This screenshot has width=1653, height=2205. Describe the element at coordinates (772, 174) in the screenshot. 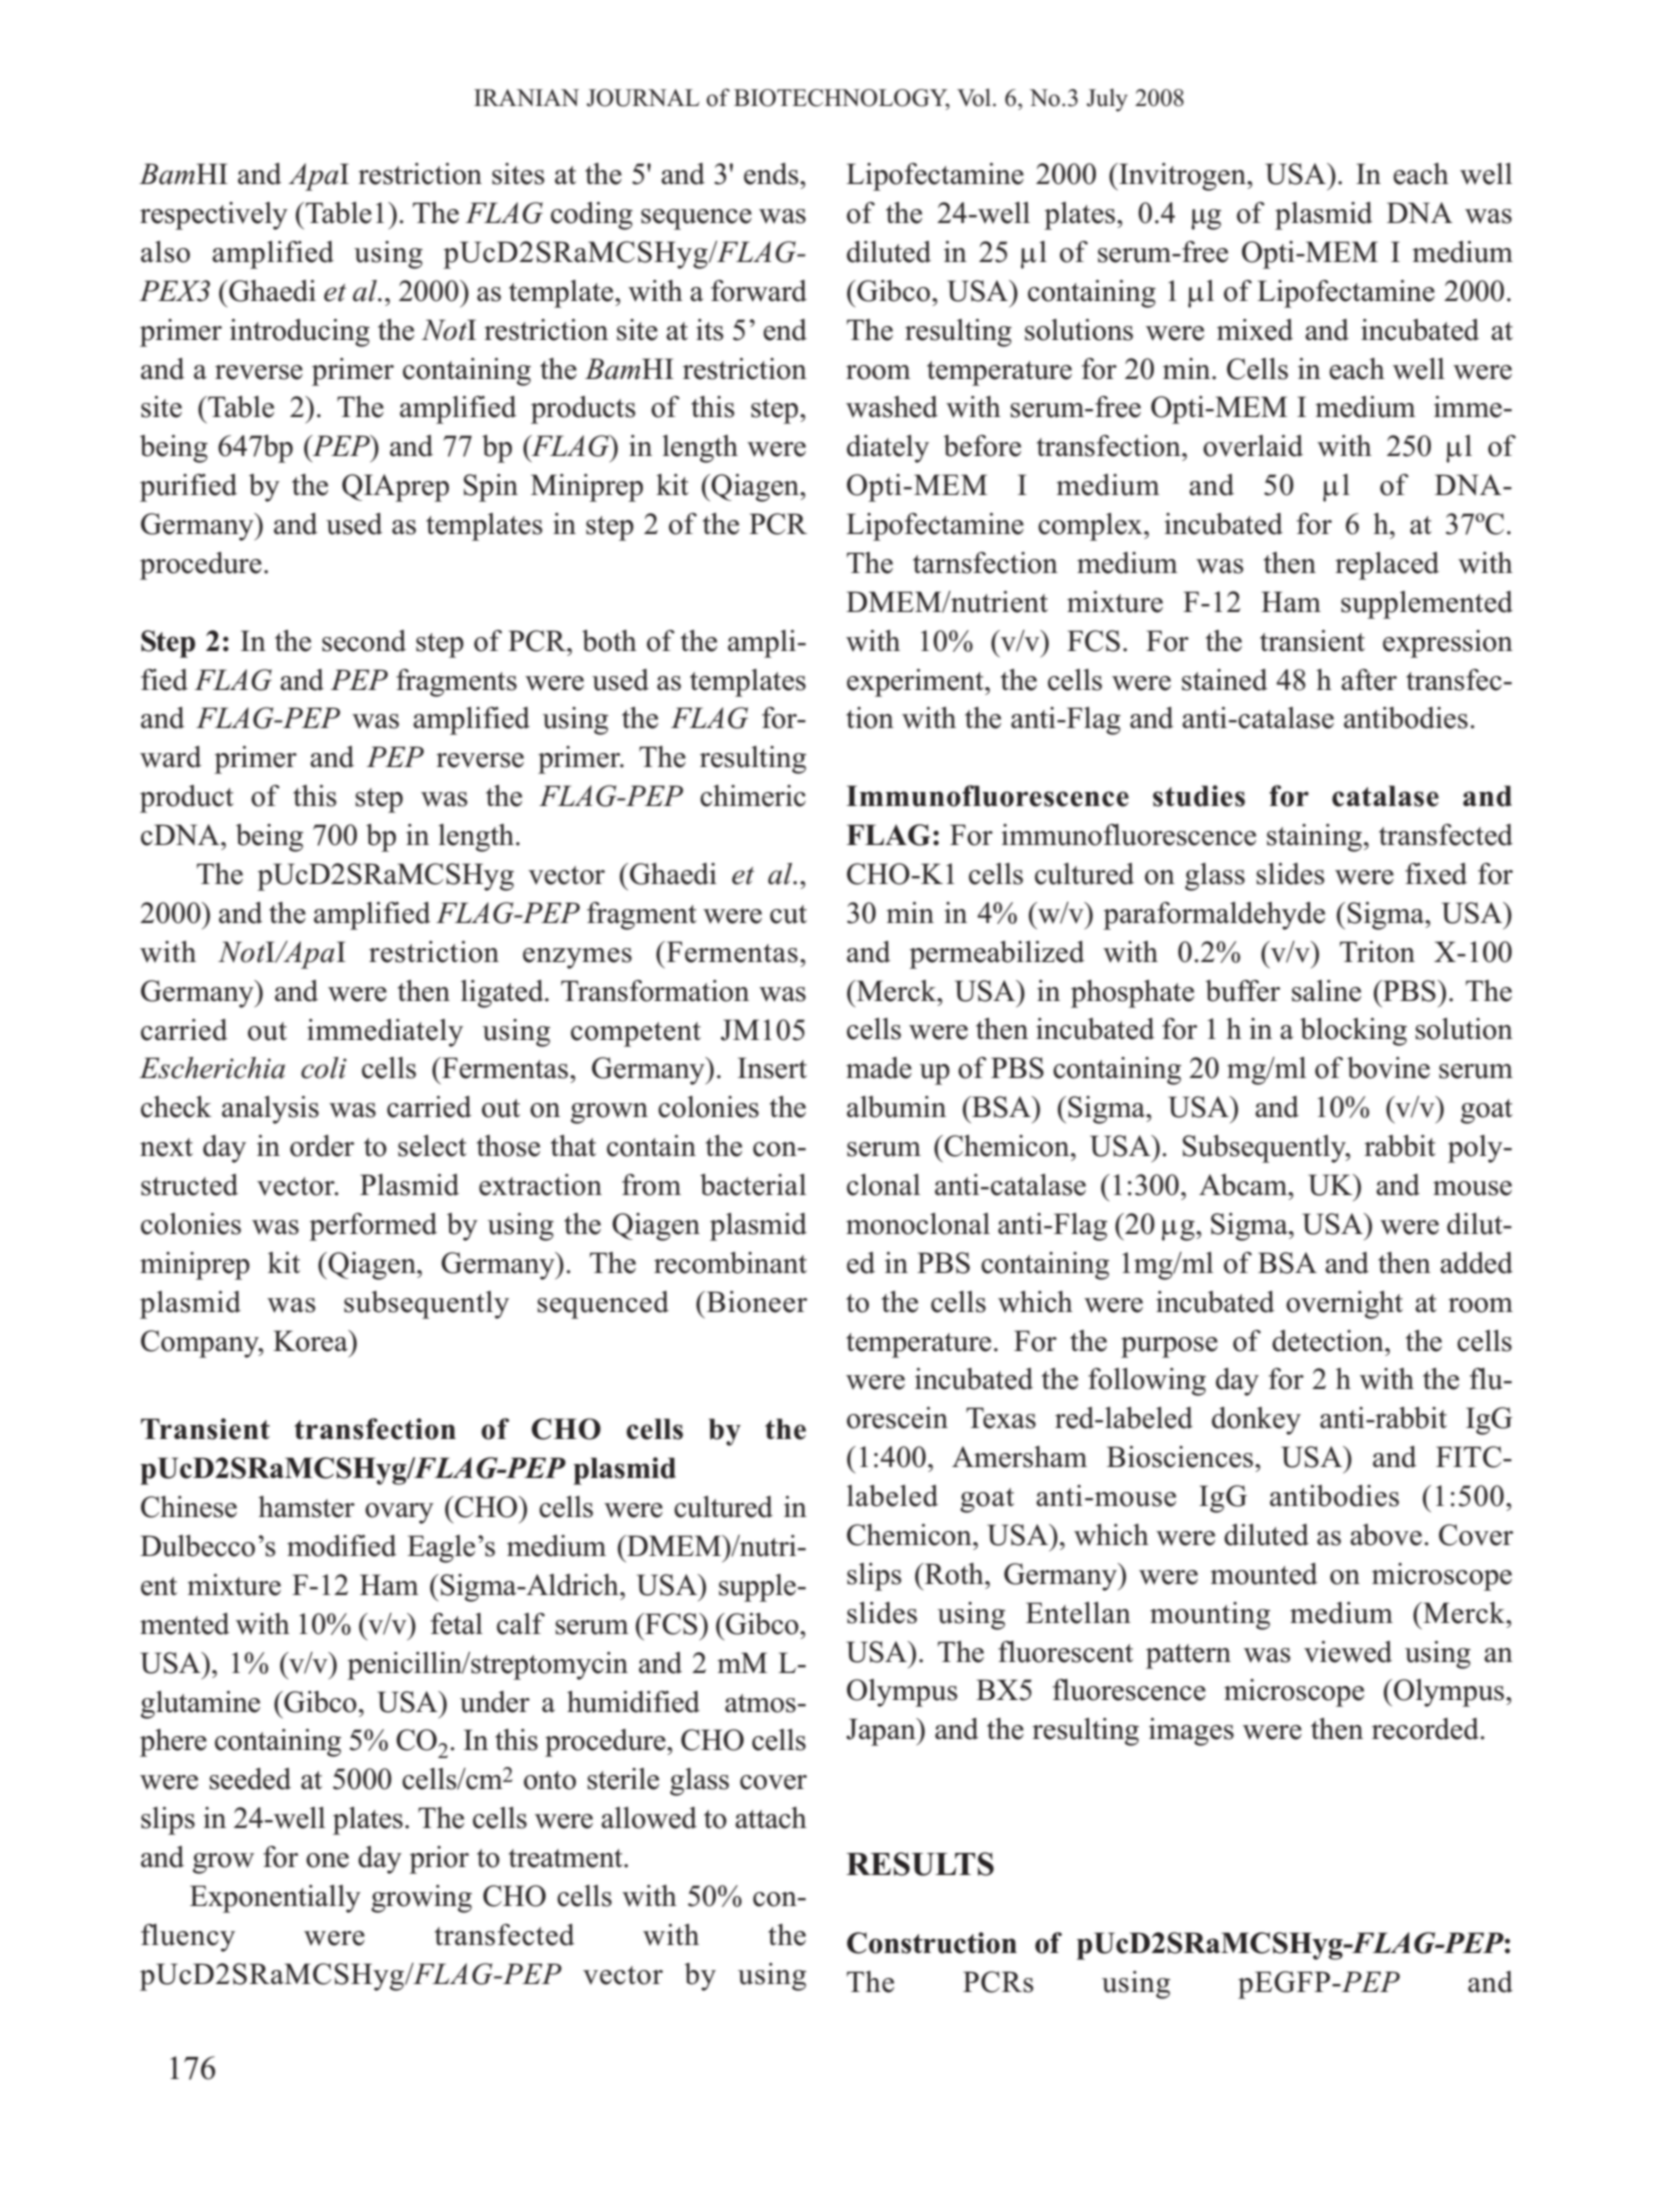

I see `ends` at that location.
